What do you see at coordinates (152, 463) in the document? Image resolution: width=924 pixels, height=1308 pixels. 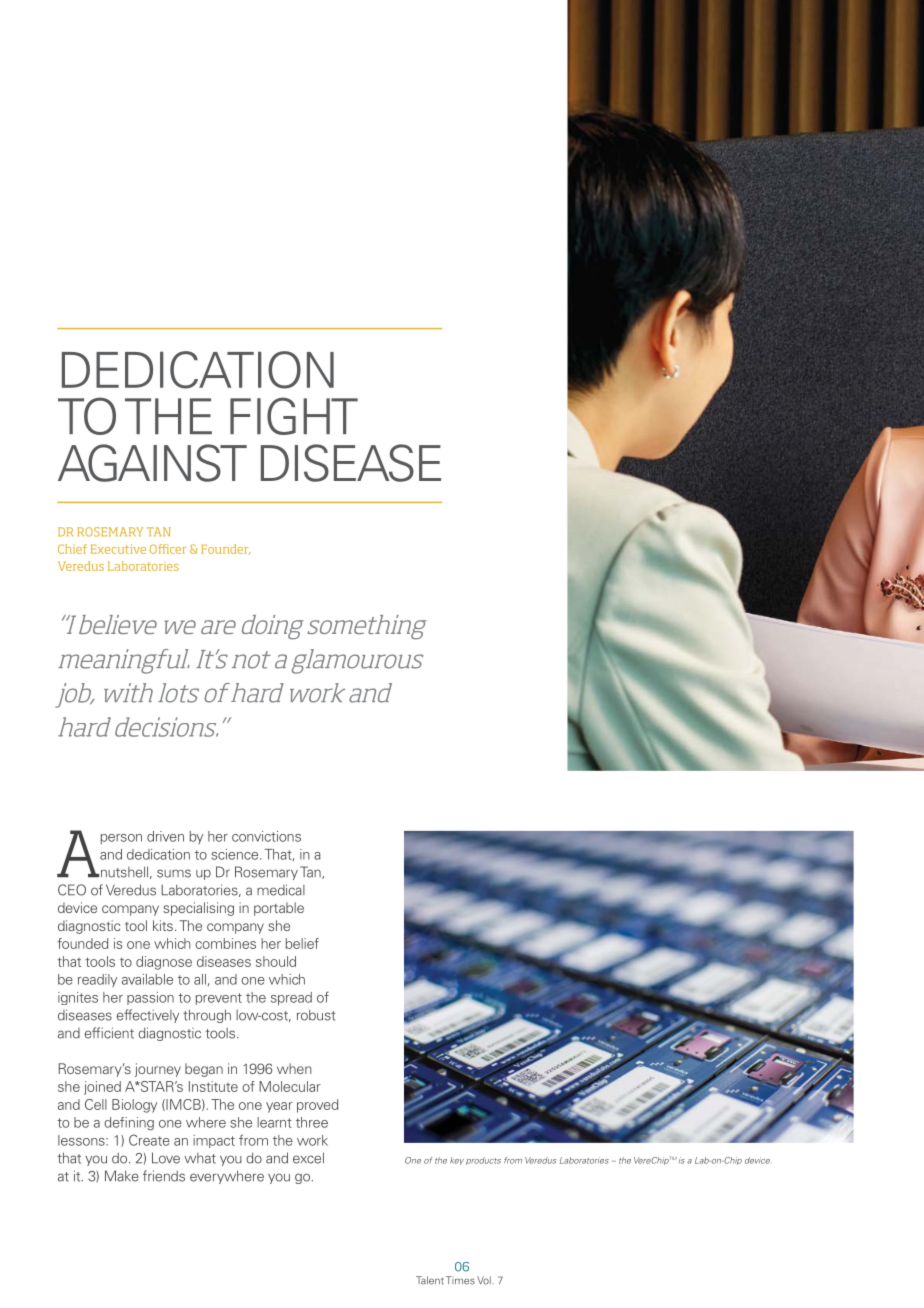 I see `AGAINST` at bounding box center [152, 463].
